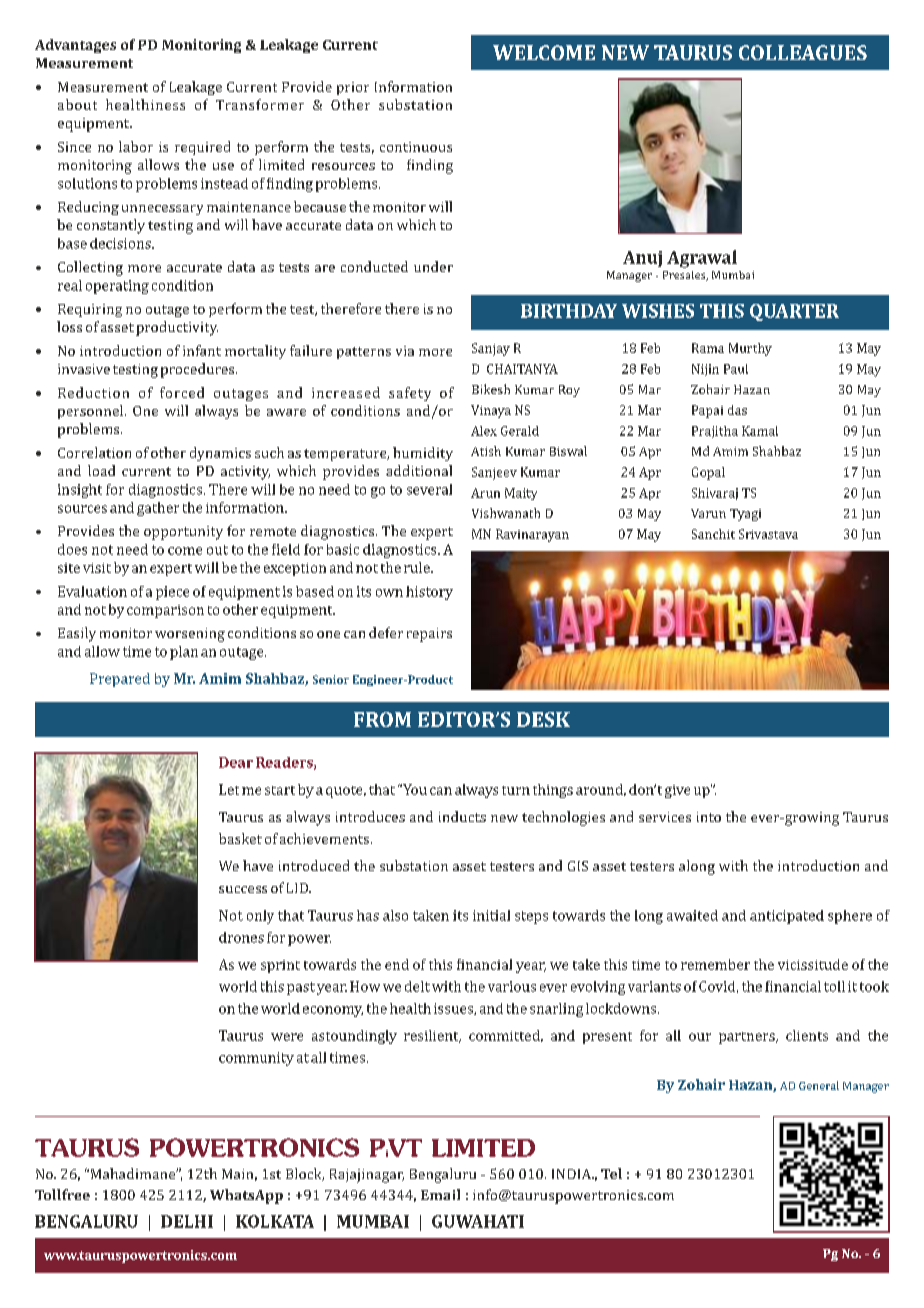  Describe the element at coordinates (77, 104) in the screenshot. I see `about` at that location.
